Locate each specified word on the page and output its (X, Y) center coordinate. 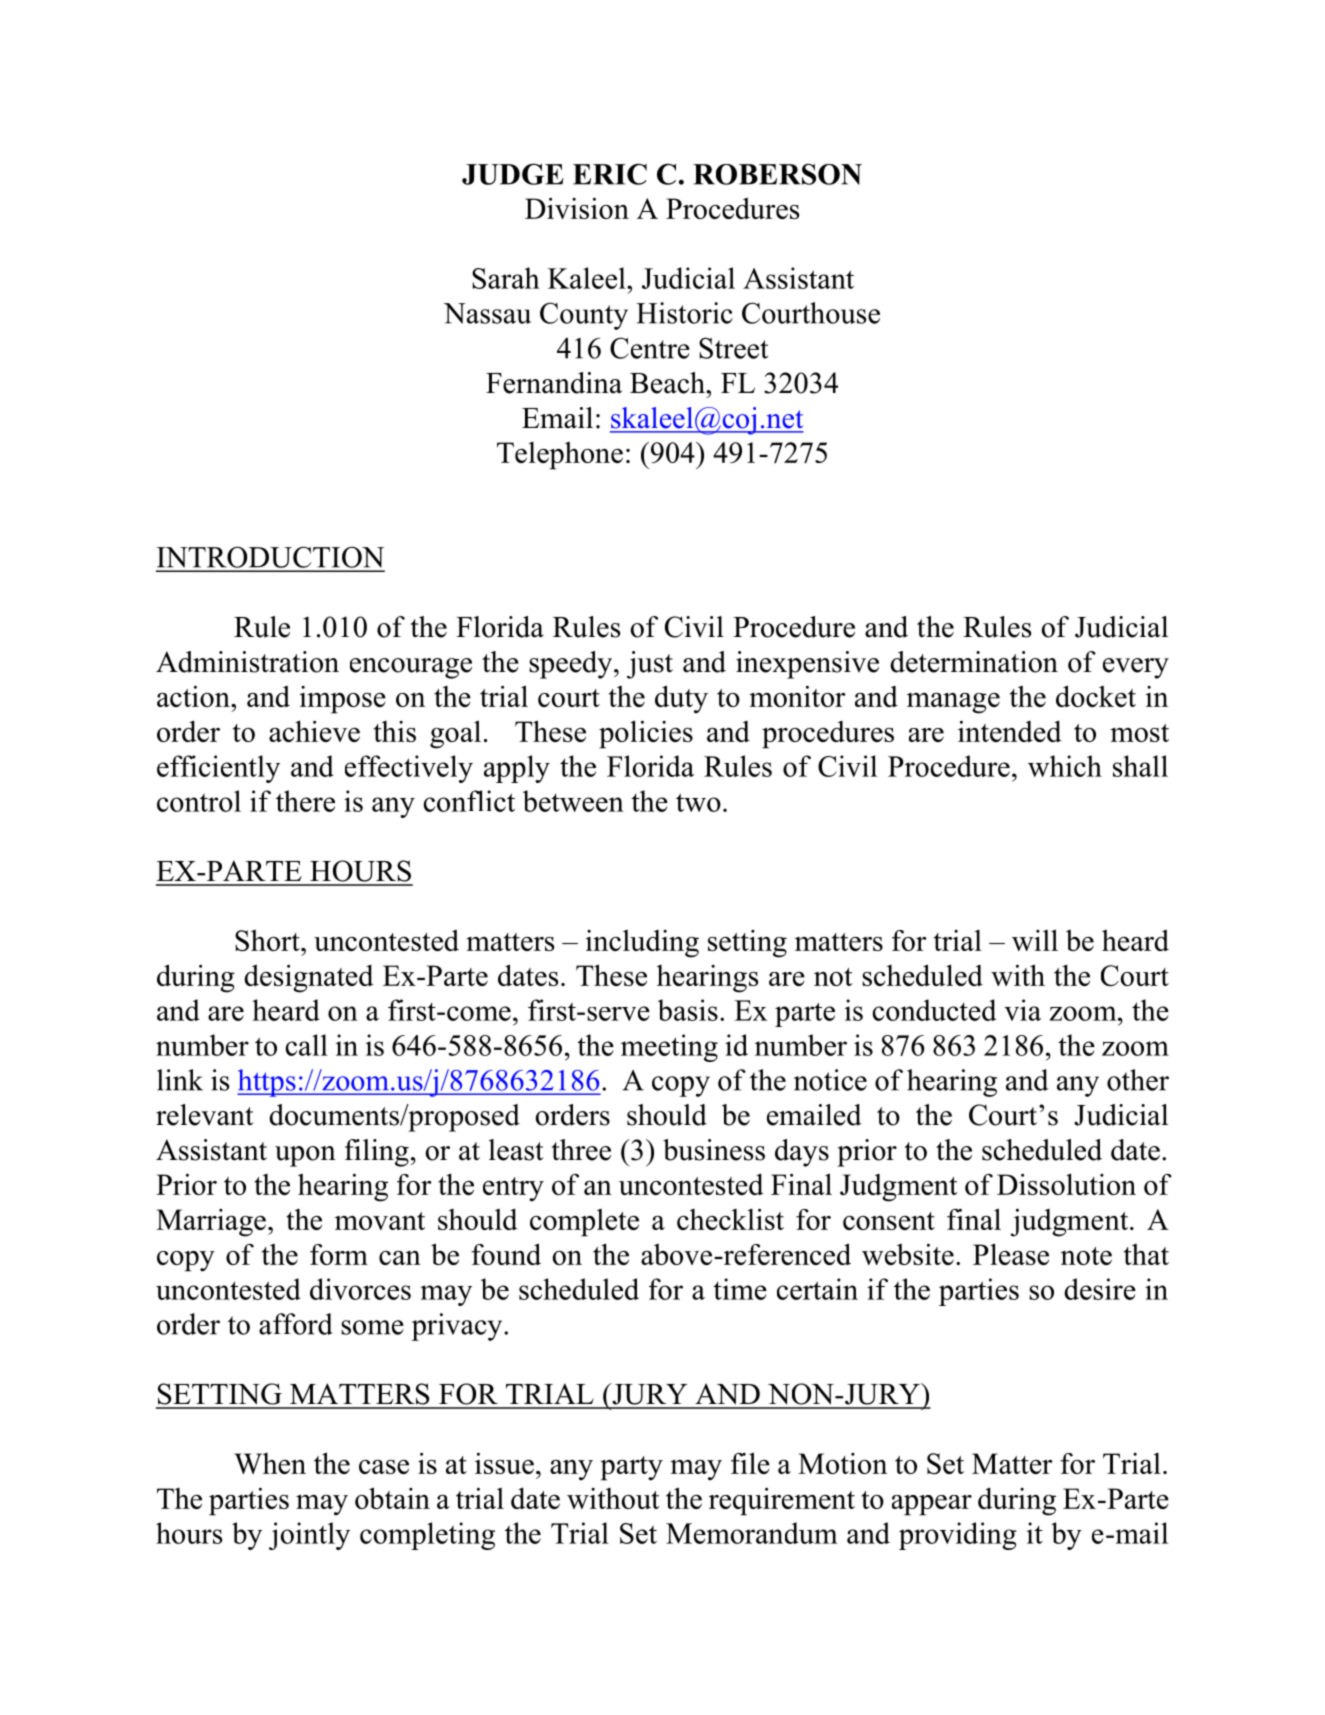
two (698, 802)
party (631, 1468)
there (305, 801)
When (270, 1463)
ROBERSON (777, 174)
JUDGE (513, 174)
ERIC (610, 174)
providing (958, 1536)
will (1035, 940)
